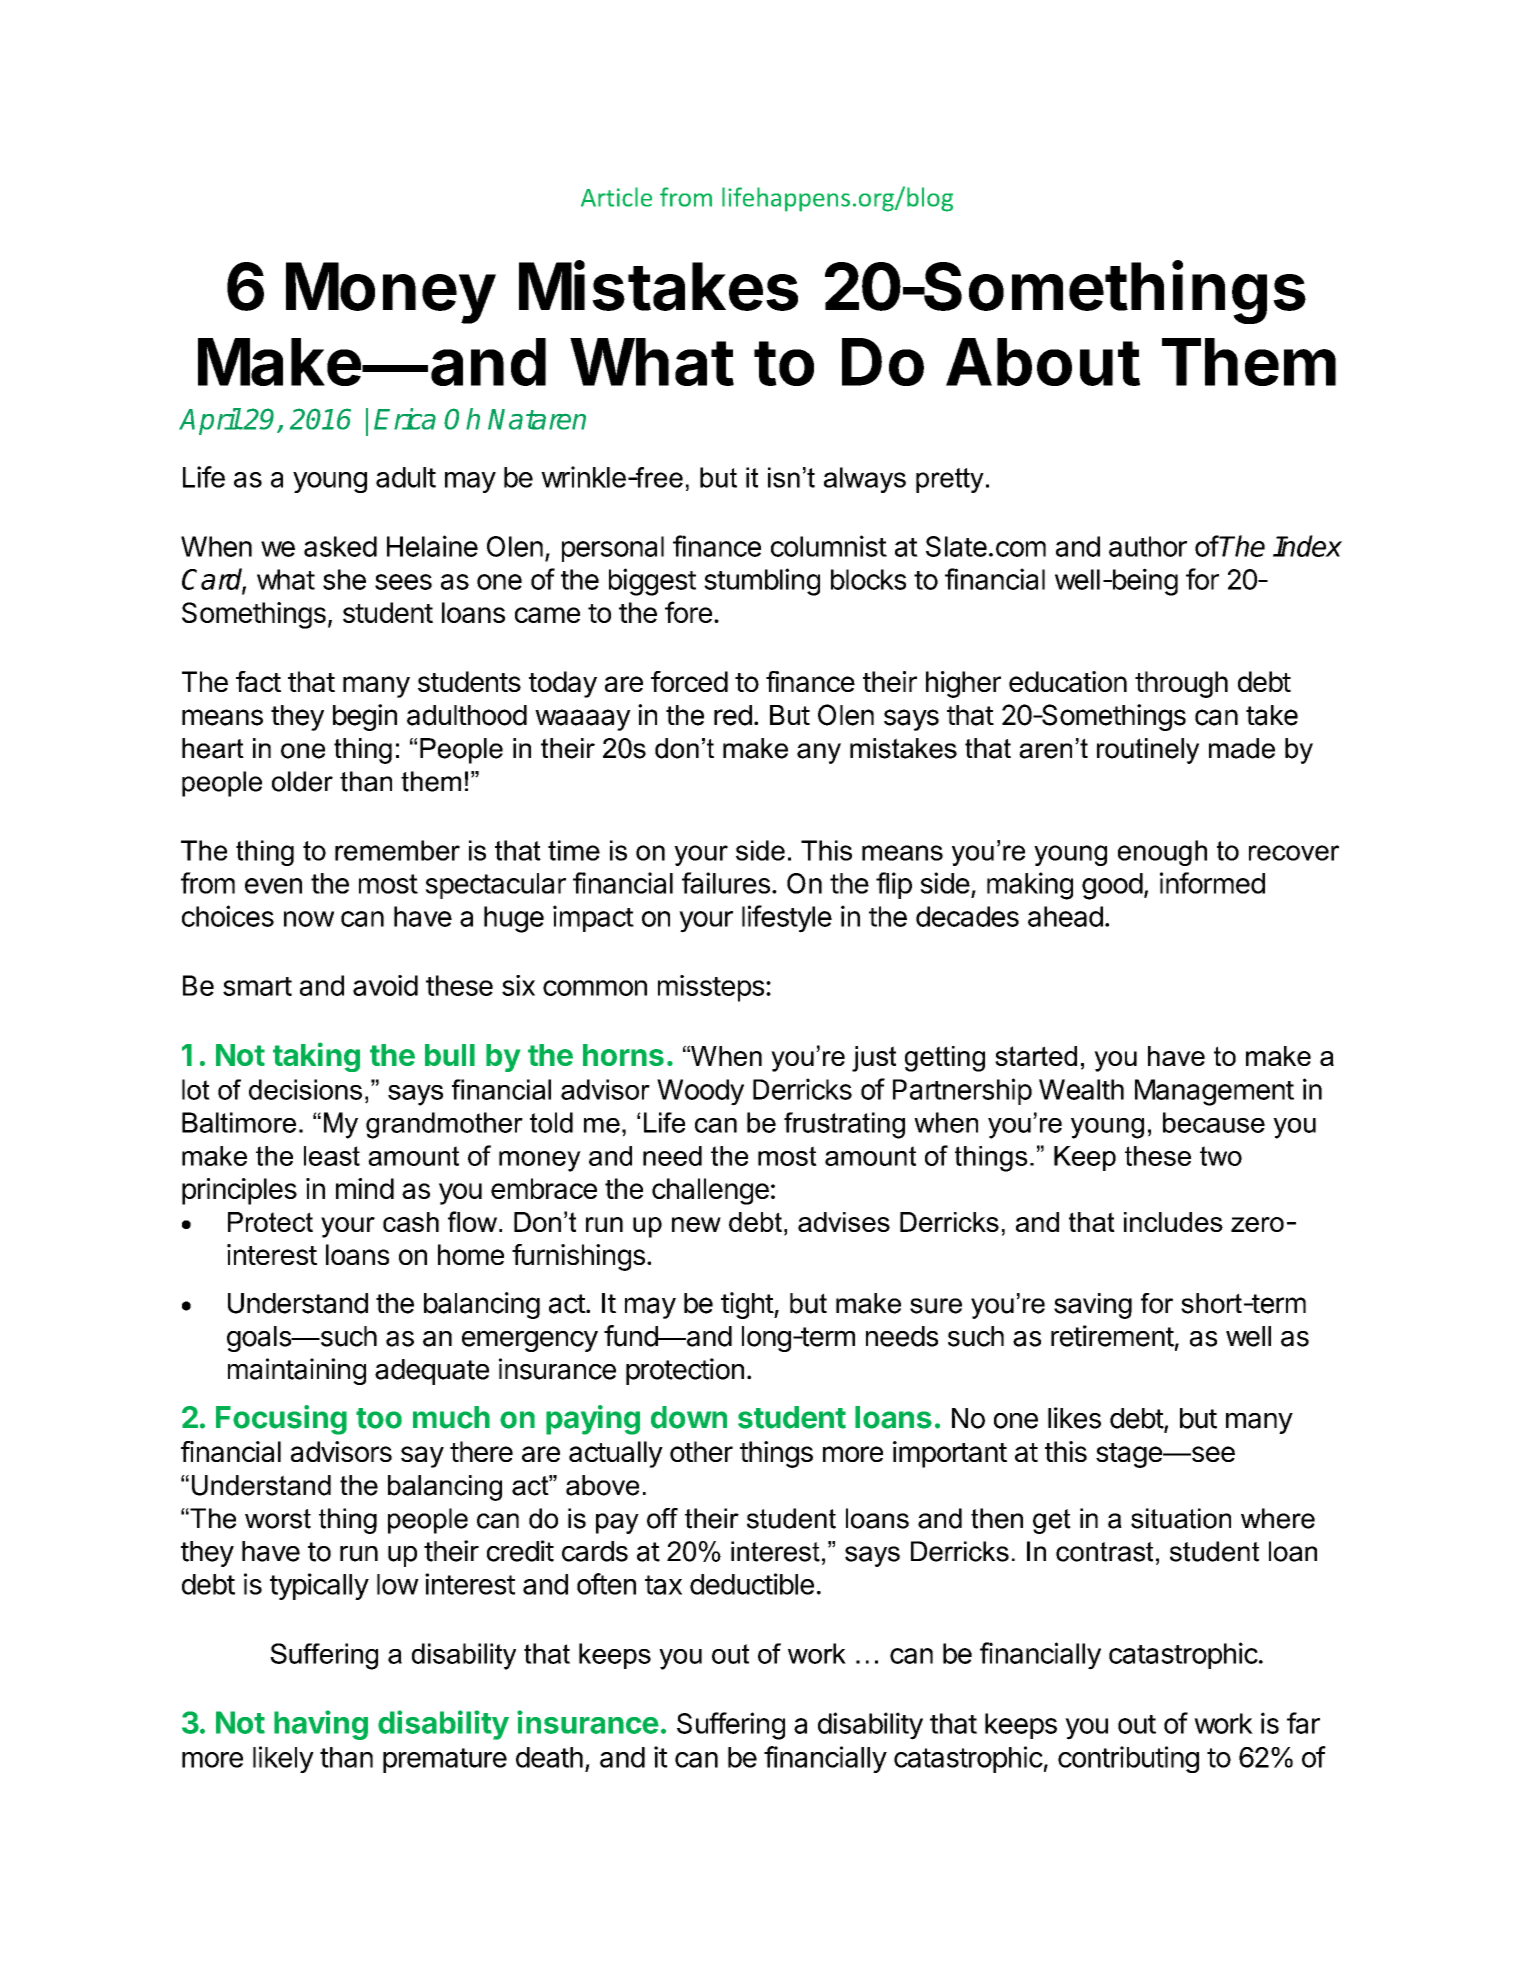  What do you see at coordinates (1043, 362) in the document?
I see `About` at bounding box center [1043, 362].
